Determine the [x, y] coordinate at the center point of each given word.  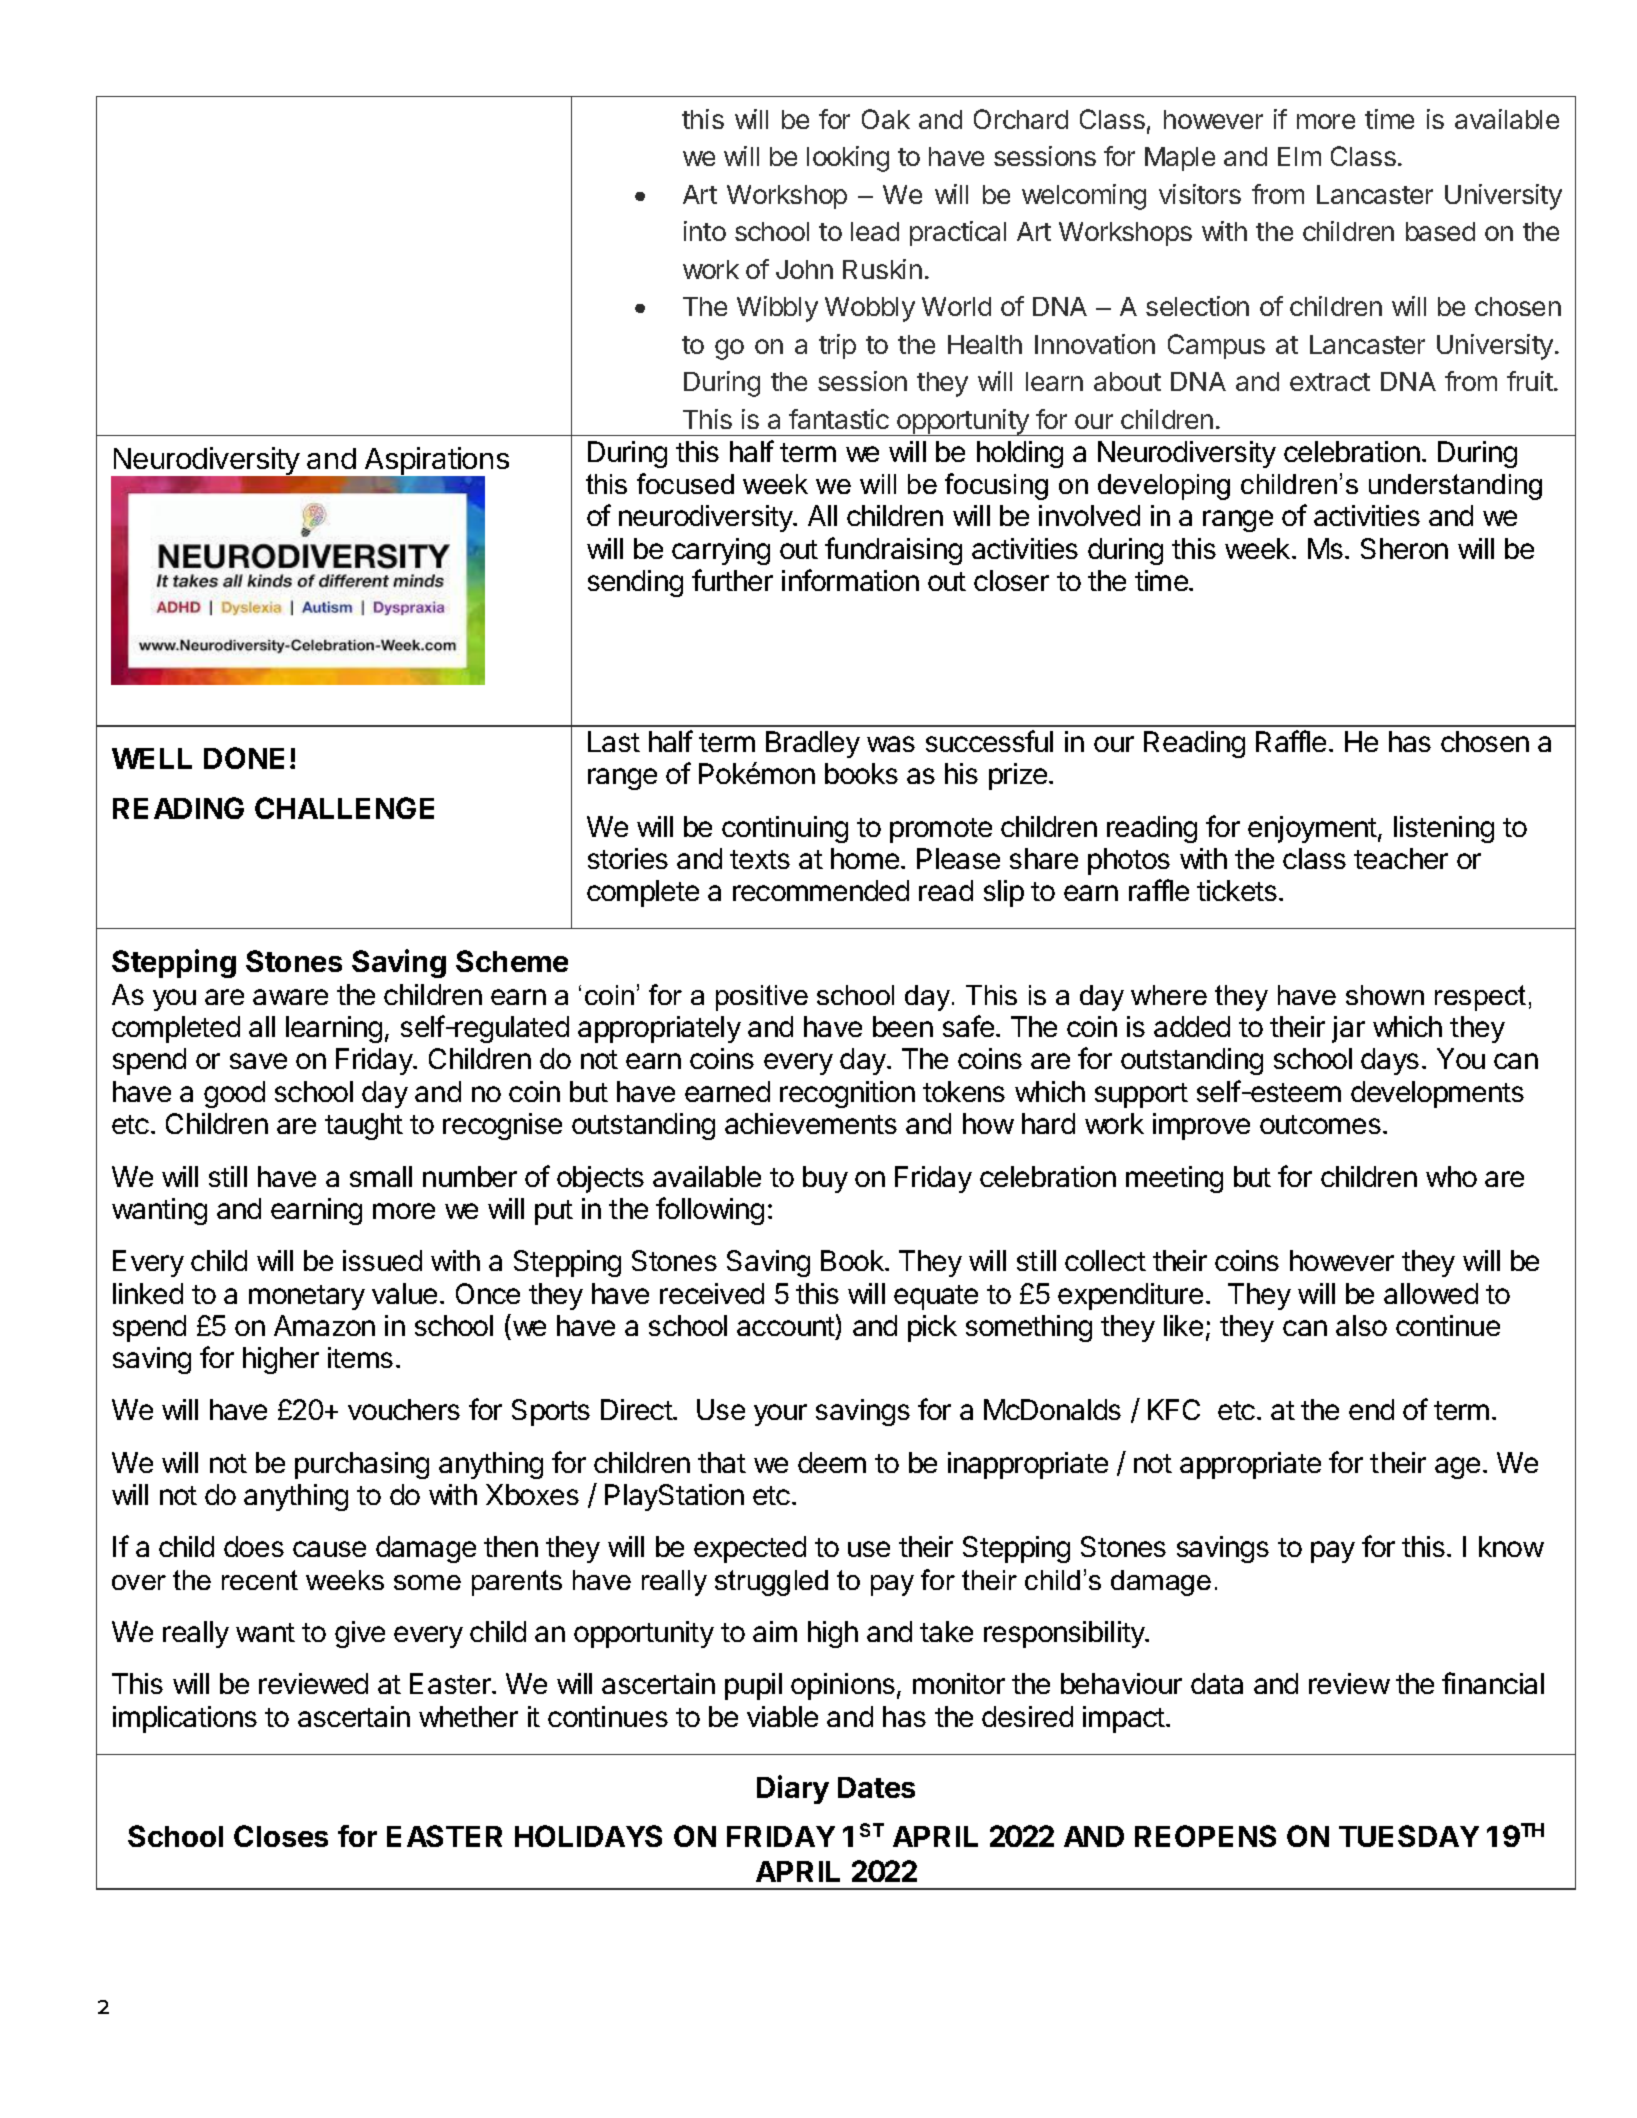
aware [290, 997]
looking [848, 159]
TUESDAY [1409, 1836]
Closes [281, 1836]
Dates [876, 1787]
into [705, 231]
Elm [1299, 156]
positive [762, 998]
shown [1385, 995]
